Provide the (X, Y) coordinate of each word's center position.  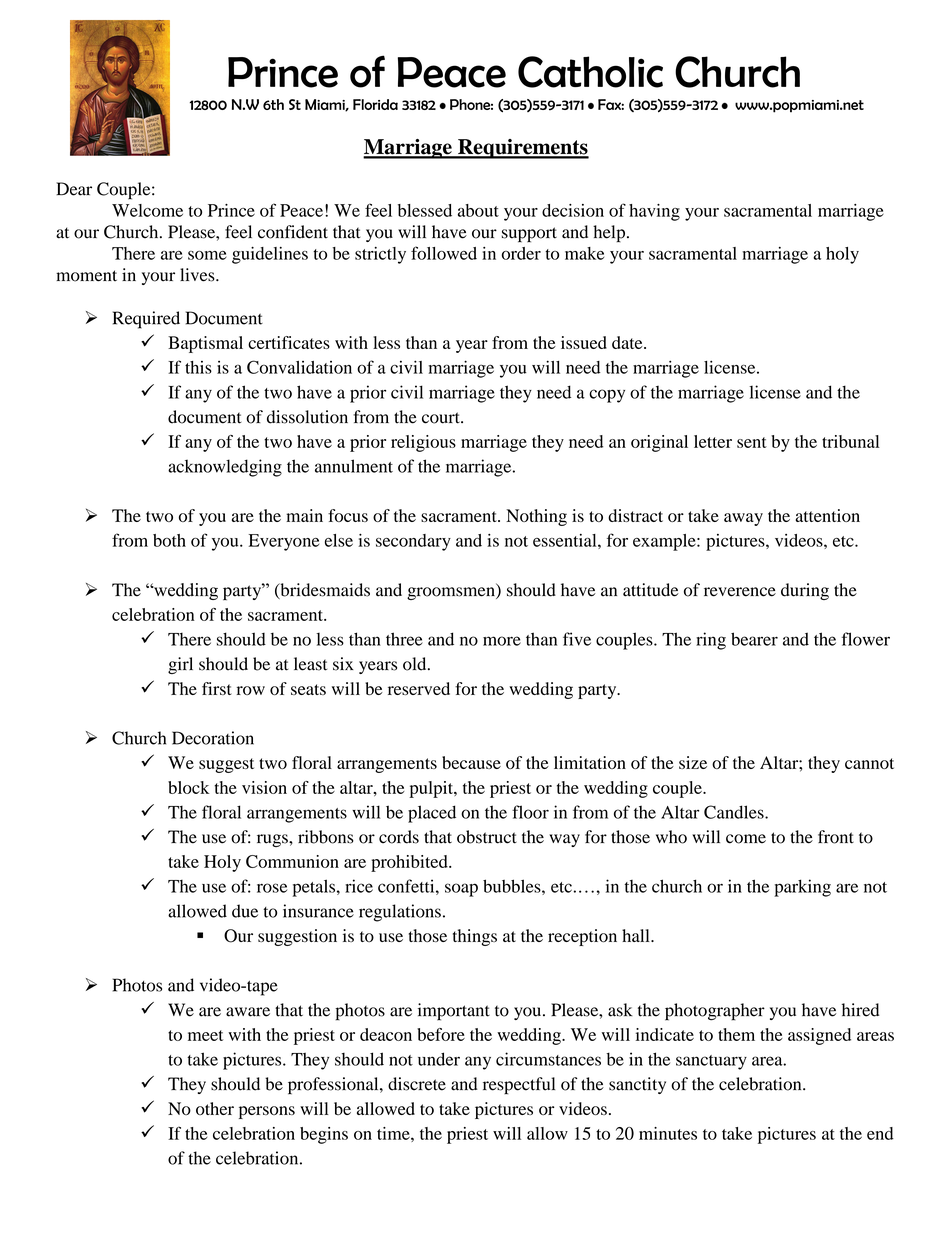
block (189, 787)
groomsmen (452, 593)
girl (180, 665)
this (198, 367)
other (215, 1108)
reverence (740, 592)
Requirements (522, 149)
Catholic (590, 72)
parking (802, 888)
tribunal (851, 441)
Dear (74, 189)
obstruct (487, 837)
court (442, 418)
